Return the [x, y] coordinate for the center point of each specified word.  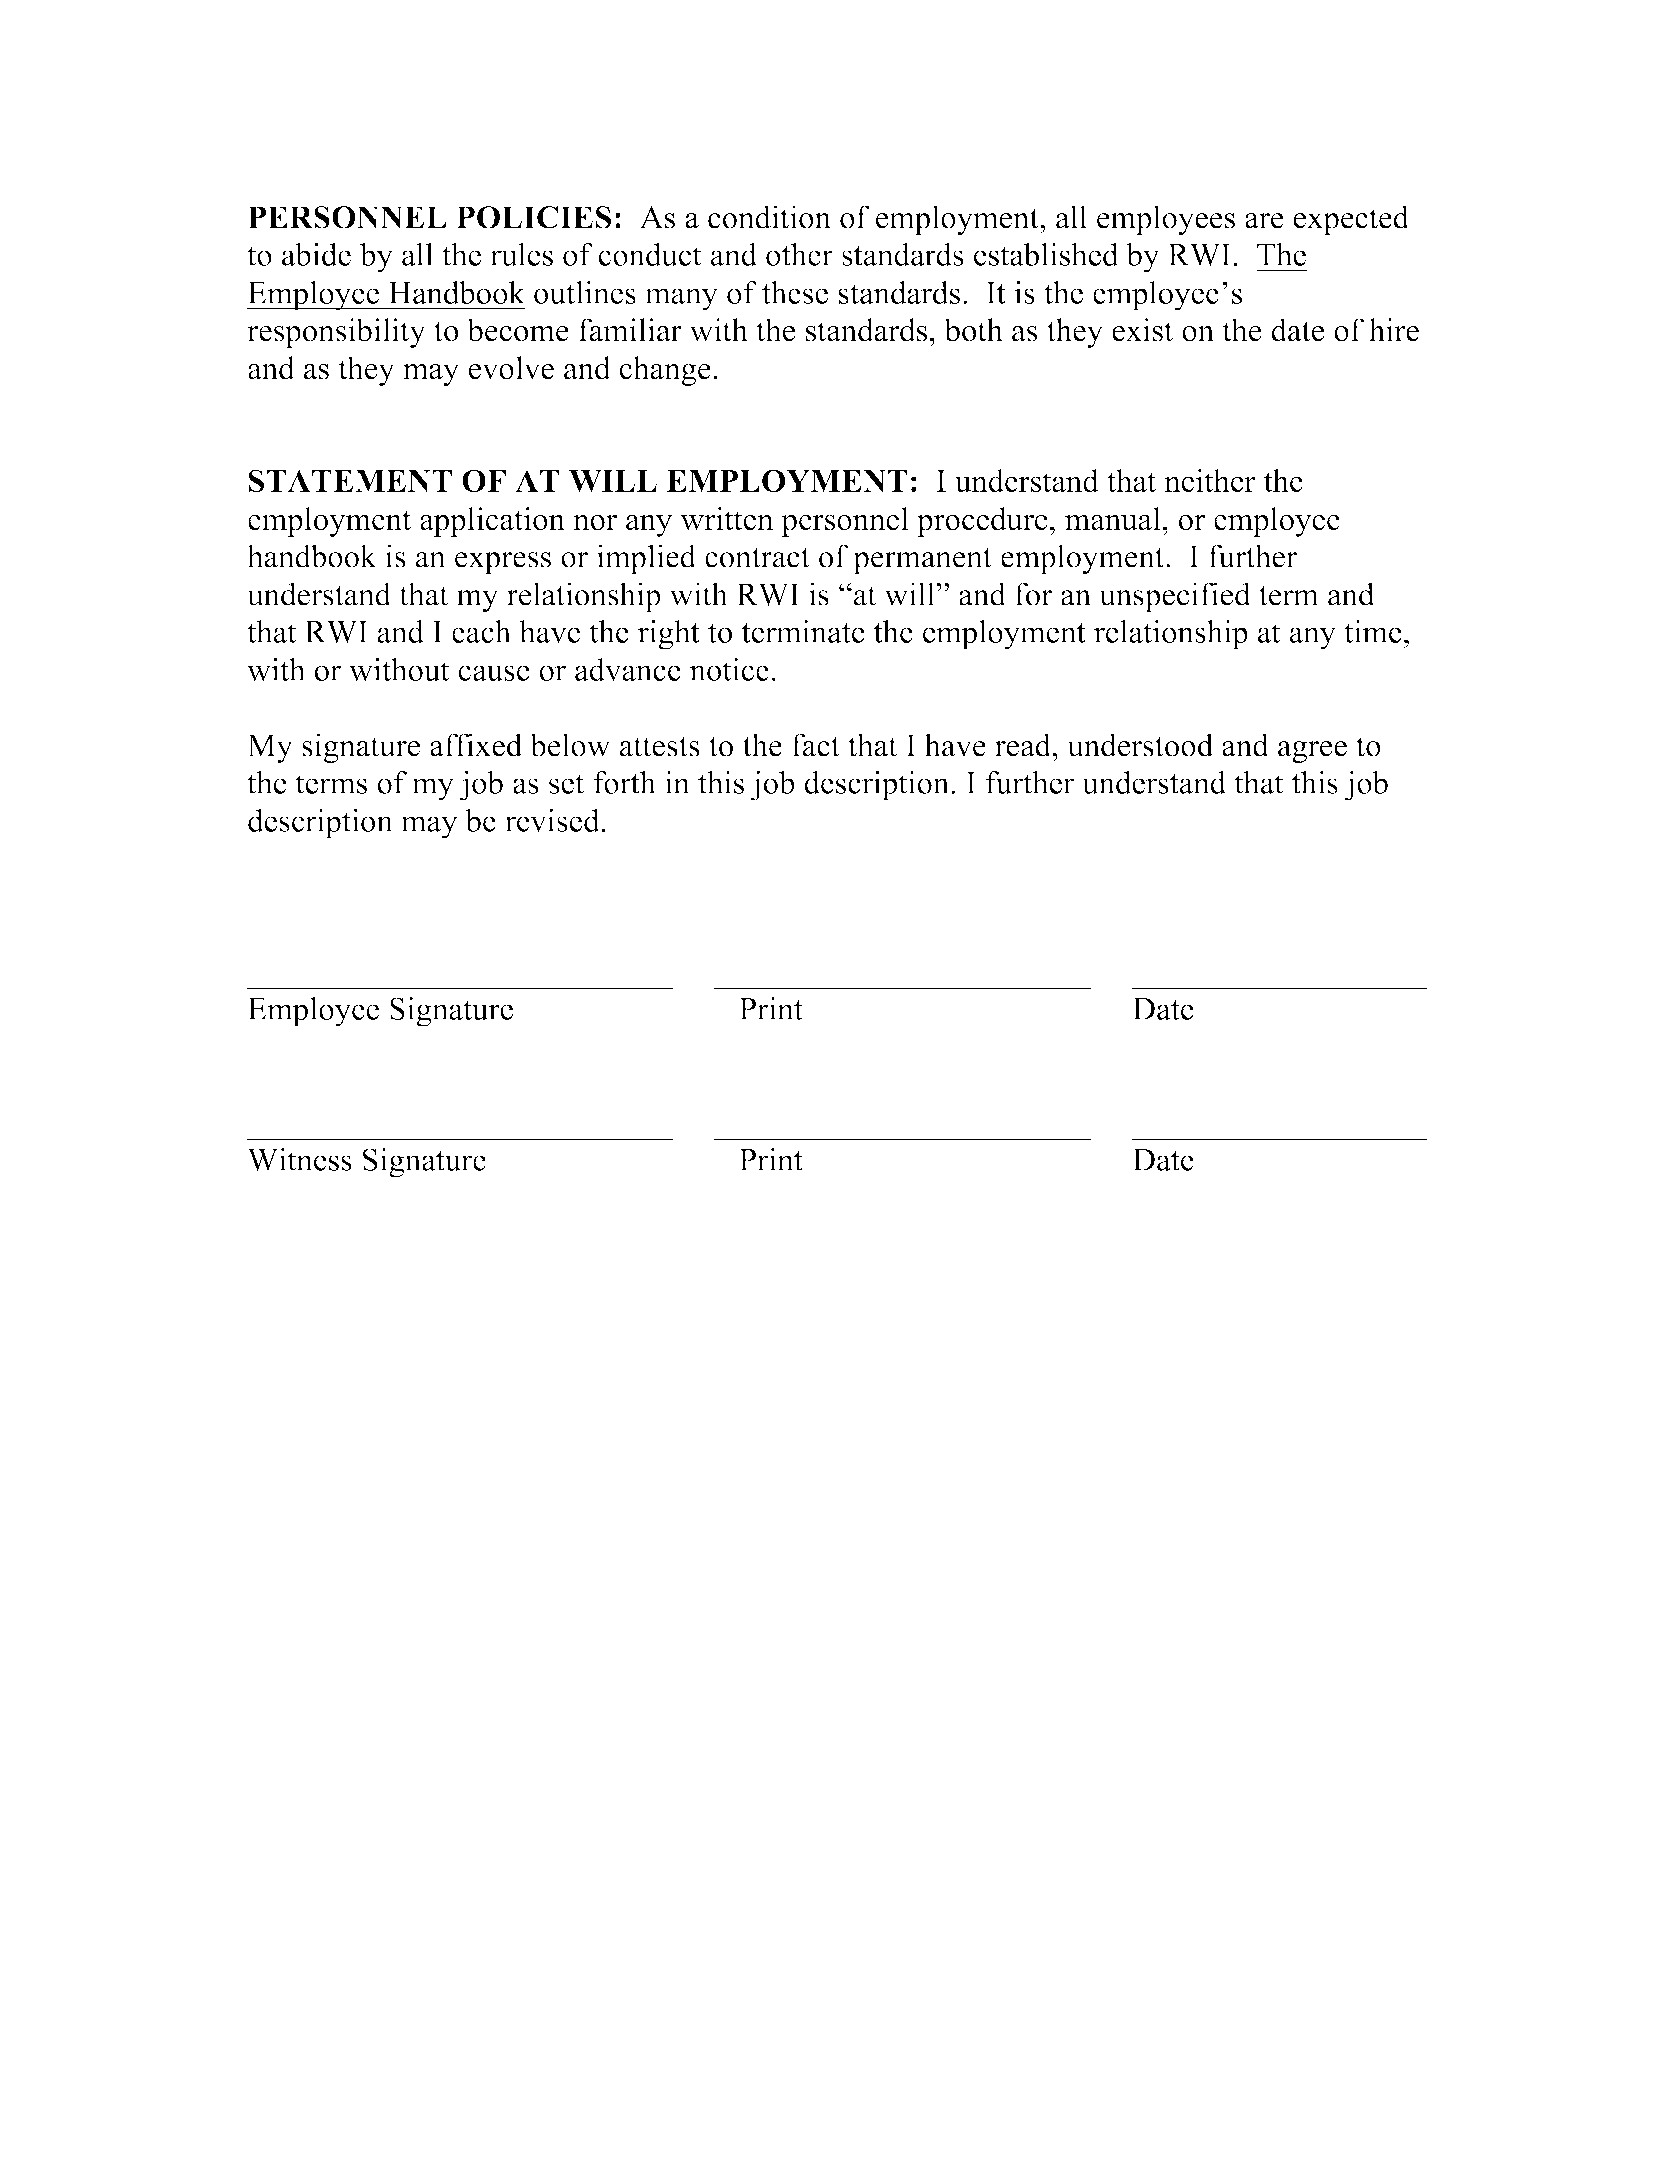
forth [624, 782]
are [1264, 221]
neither [1210, 480]
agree [1312, 752]
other [799, 254]
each [481, 631]
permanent [922, 561]
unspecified [1175, 597]
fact [816, 745]
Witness [299, 1159]
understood [1140, 745]
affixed [476, 745]
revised [552, 820]
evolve [511, 368]
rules [521, 254]
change [665, 371]
